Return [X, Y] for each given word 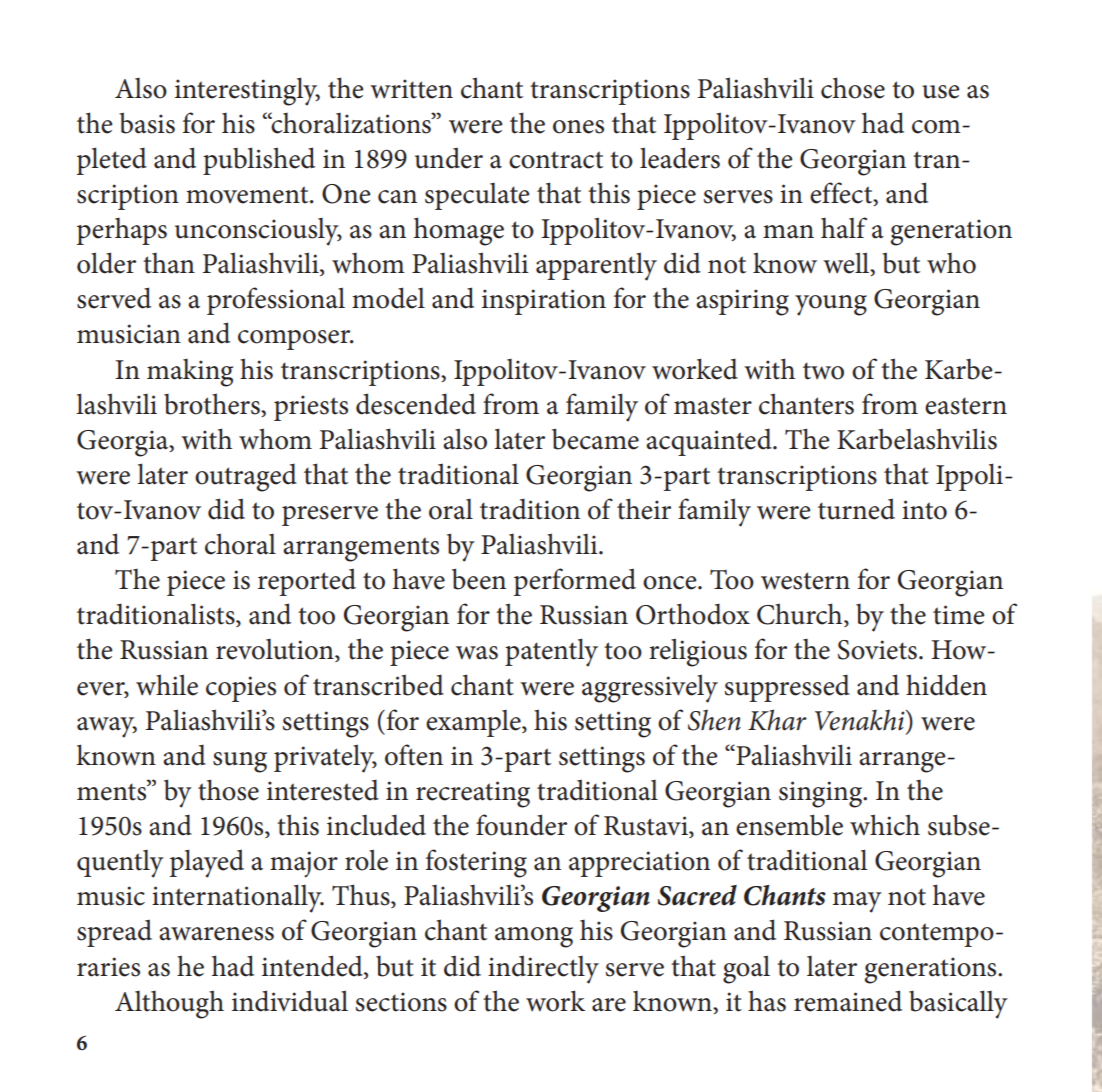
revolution [276, 650]
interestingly [247, 91]
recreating [473, 794]
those [228, 790]
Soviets [877, 650]
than [169, 263]
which [885, 825]
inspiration [544, 302]
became [595, 439]
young [831, 305]
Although [169, 1004]
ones [578, 127]
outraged [246, 477]
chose [853, 88]
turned [856, 509]
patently [551, 652]
